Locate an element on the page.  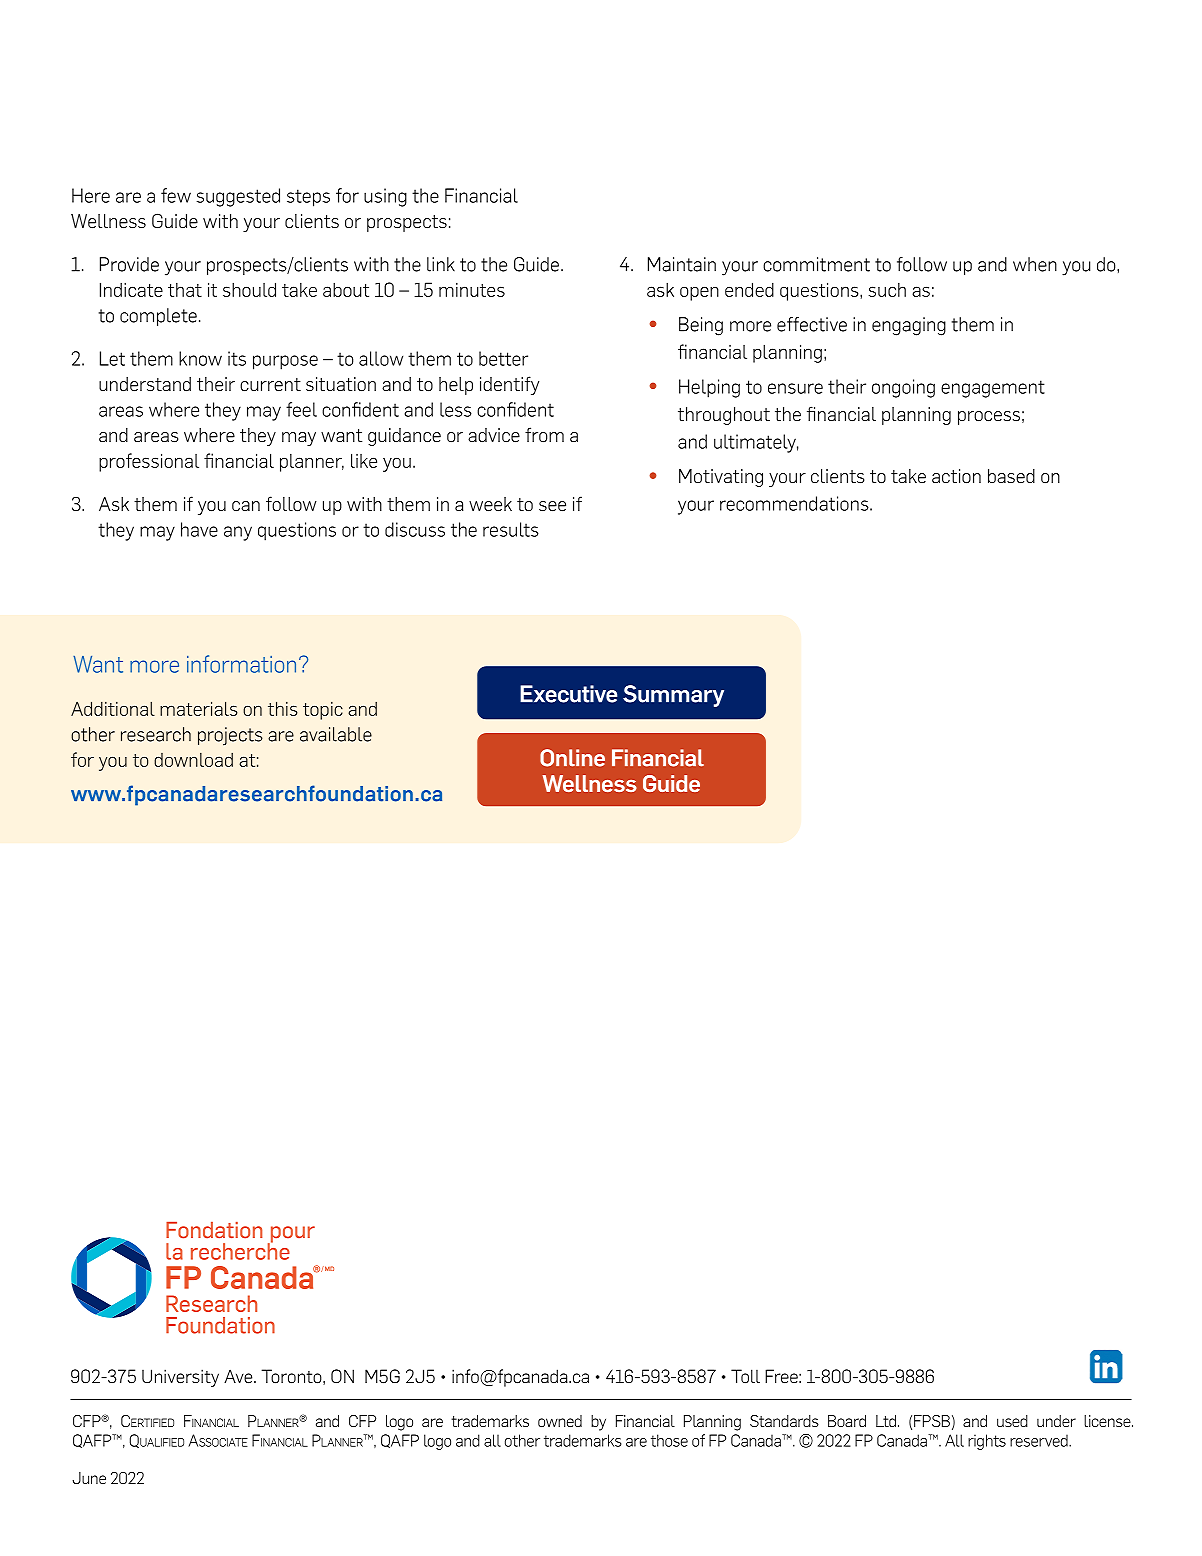
download is located at coordinates (193, 760).
